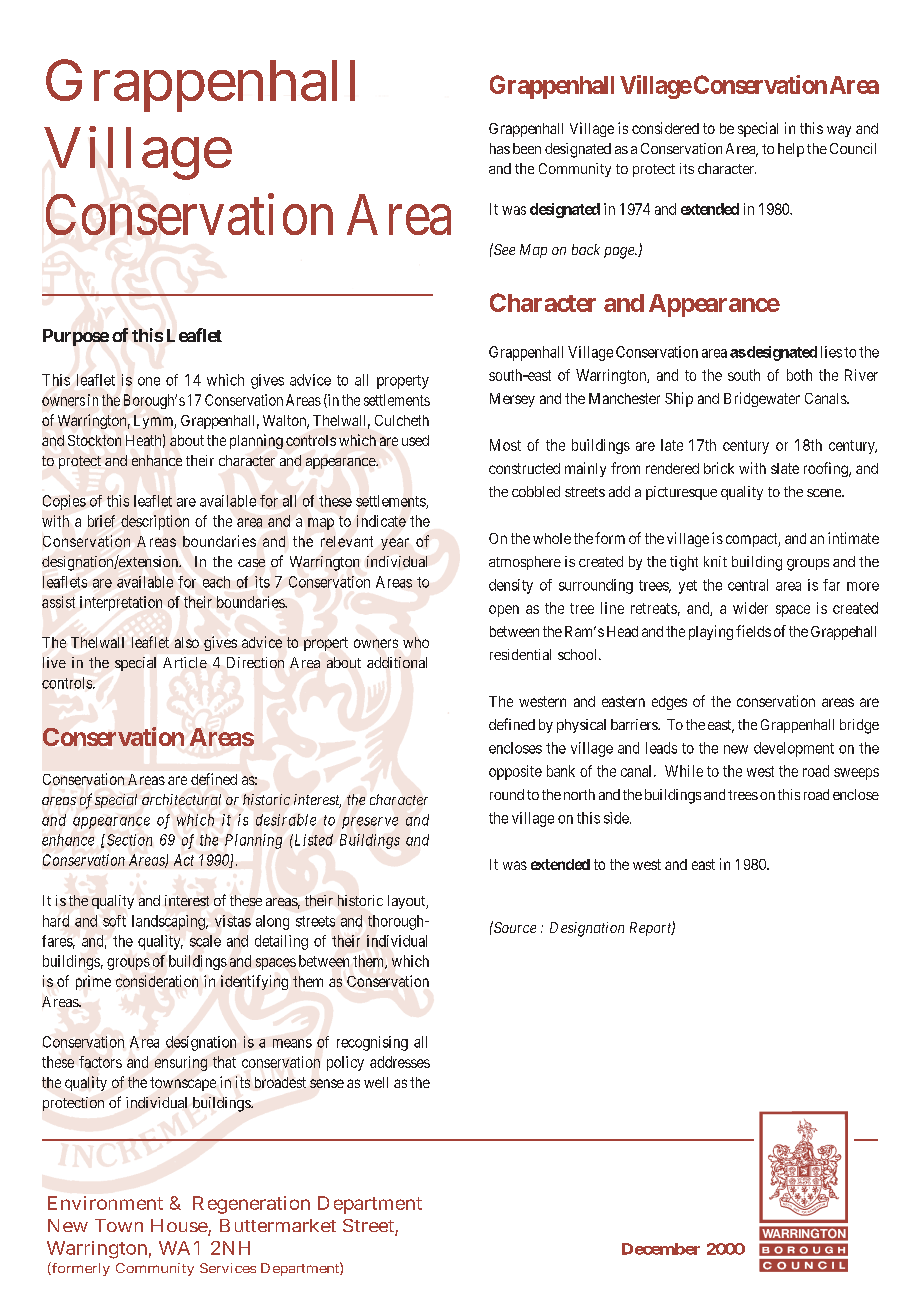 Image resolution: width=924 pixels, height=1308 pixels. Describe the element at coordinates (180, 1227) in the page. I see `House` at that location.
